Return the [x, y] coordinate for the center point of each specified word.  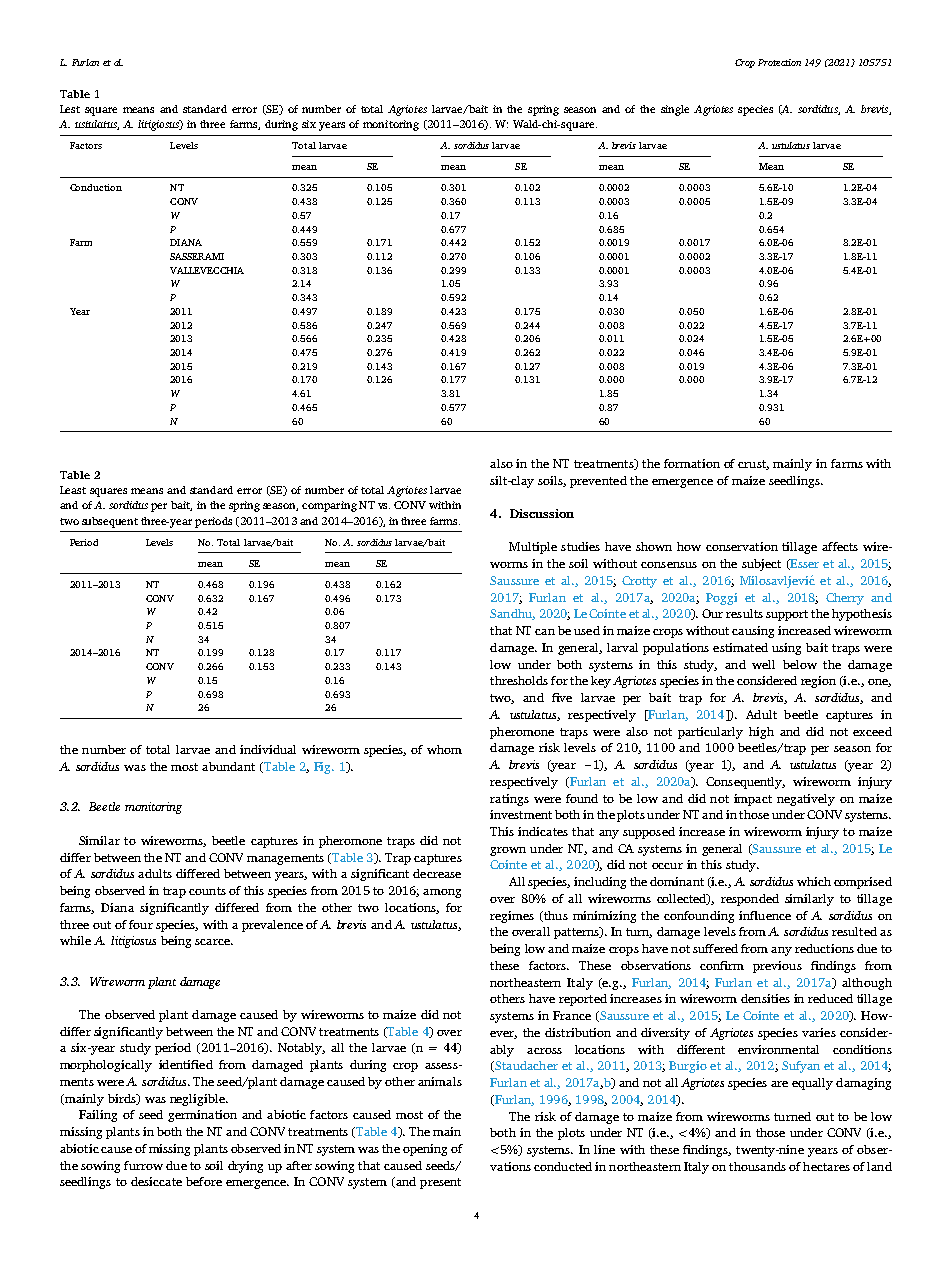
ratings [509, 800]
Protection [779, 62]
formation [692, 463]
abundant [228, 766]
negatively [806, 800]
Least [73, 490]
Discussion [542, 513]
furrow [143, 1165]
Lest [70, 109]
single [675, 110]
